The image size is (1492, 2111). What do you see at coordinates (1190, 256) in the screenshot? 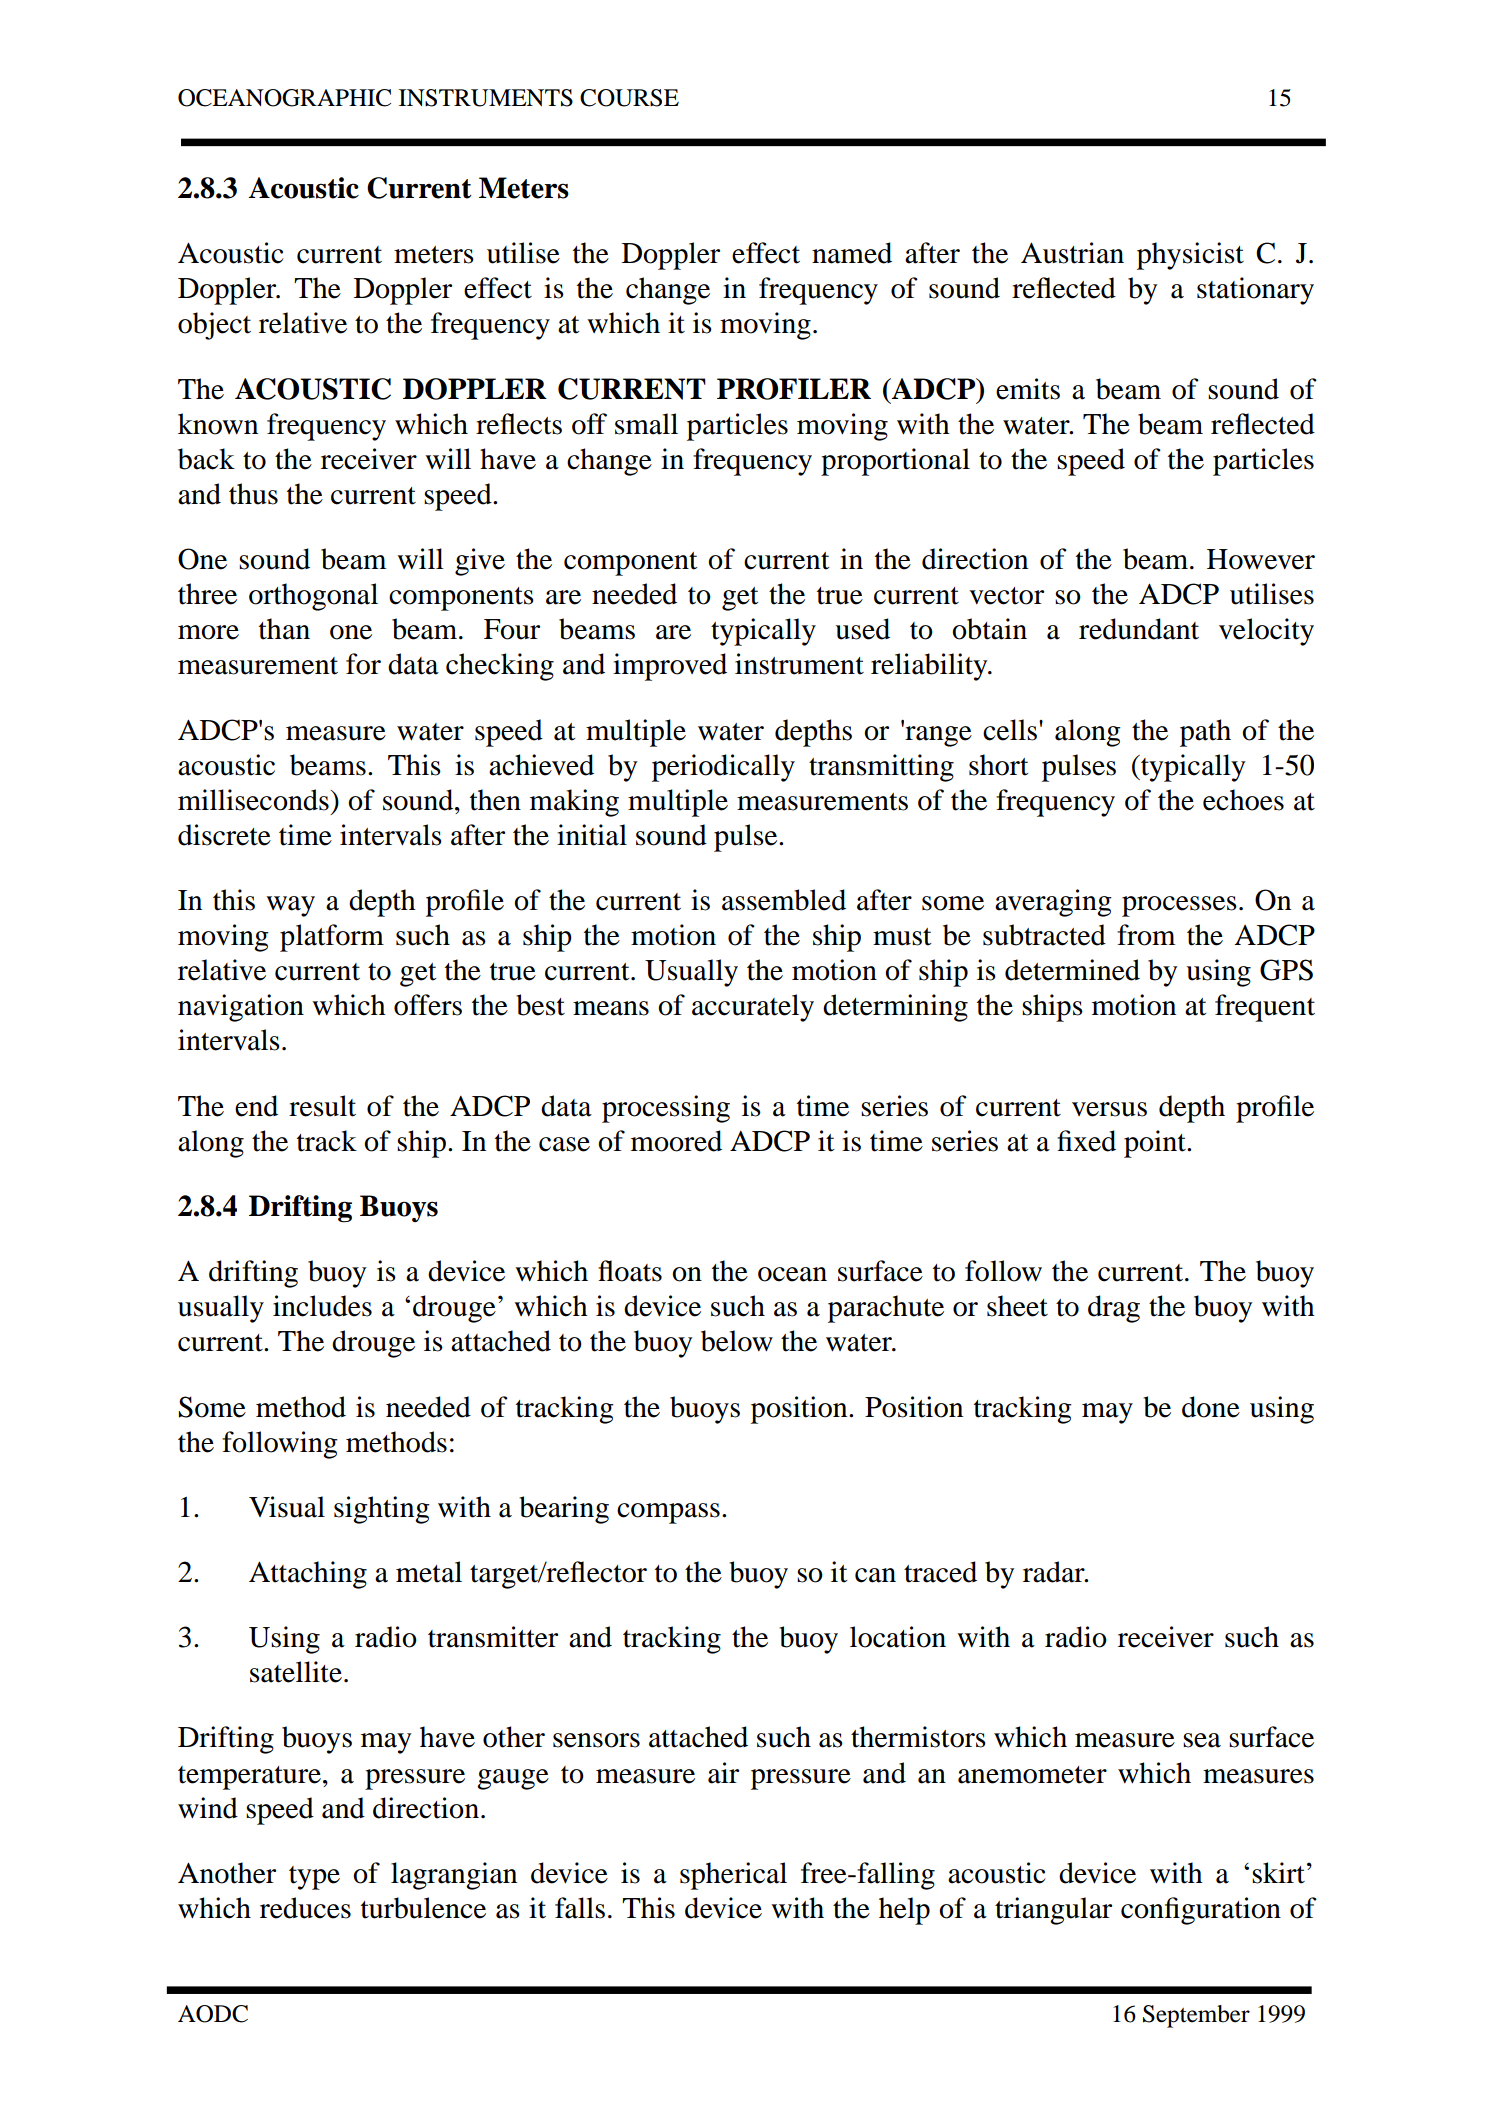
I see `physicist` at bounding box center [1190, 256].
